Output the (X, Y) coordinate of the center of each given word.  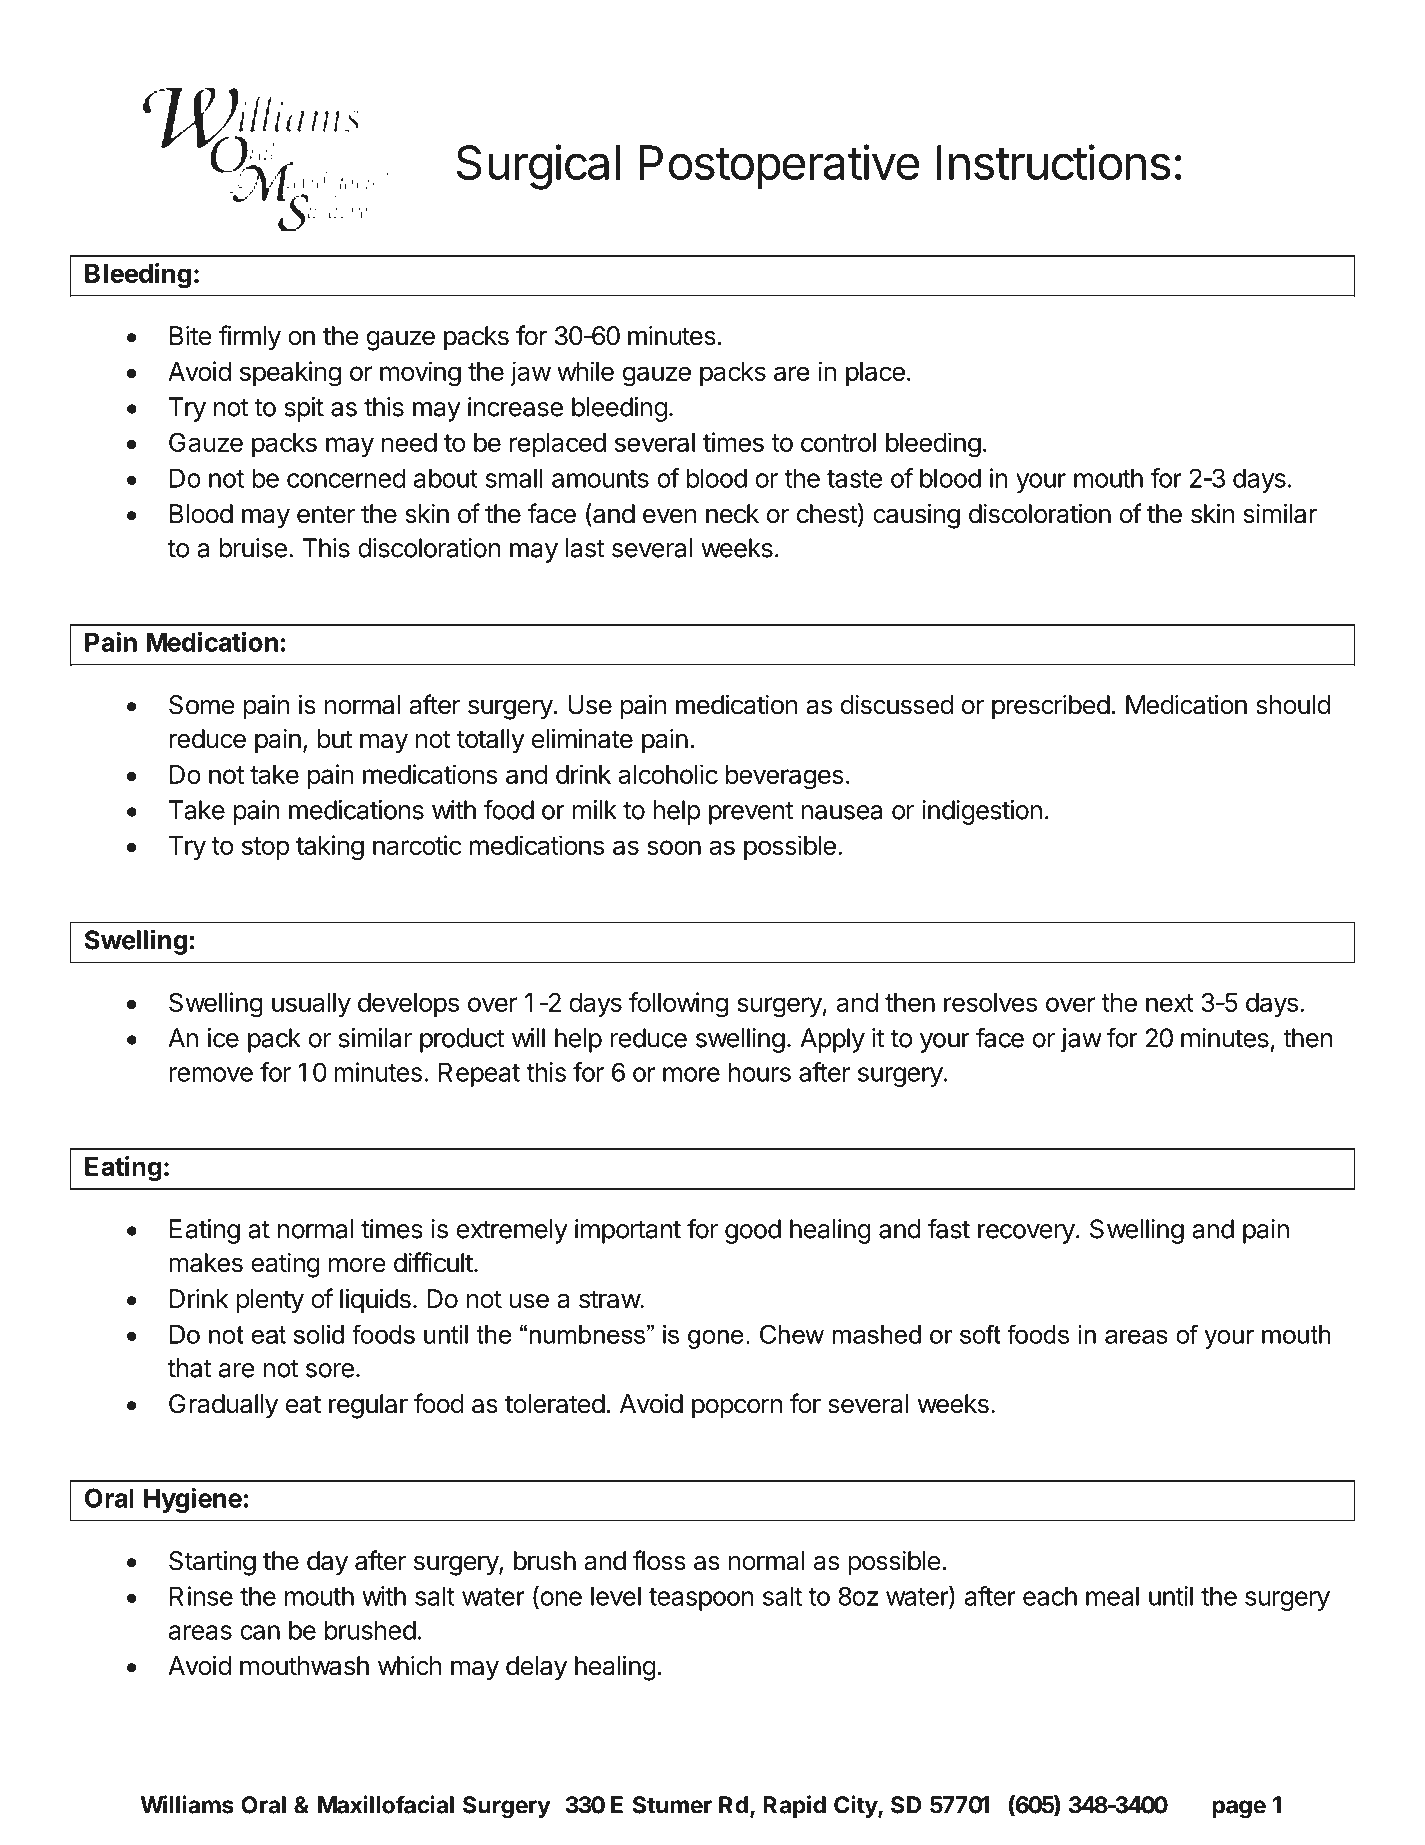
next (1170, 1003)
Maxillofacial (386, 1804)
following (678, 1005)
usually (311, 1005)
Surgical (538, 167)
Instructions (1054, 162)
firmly (250, 338)
